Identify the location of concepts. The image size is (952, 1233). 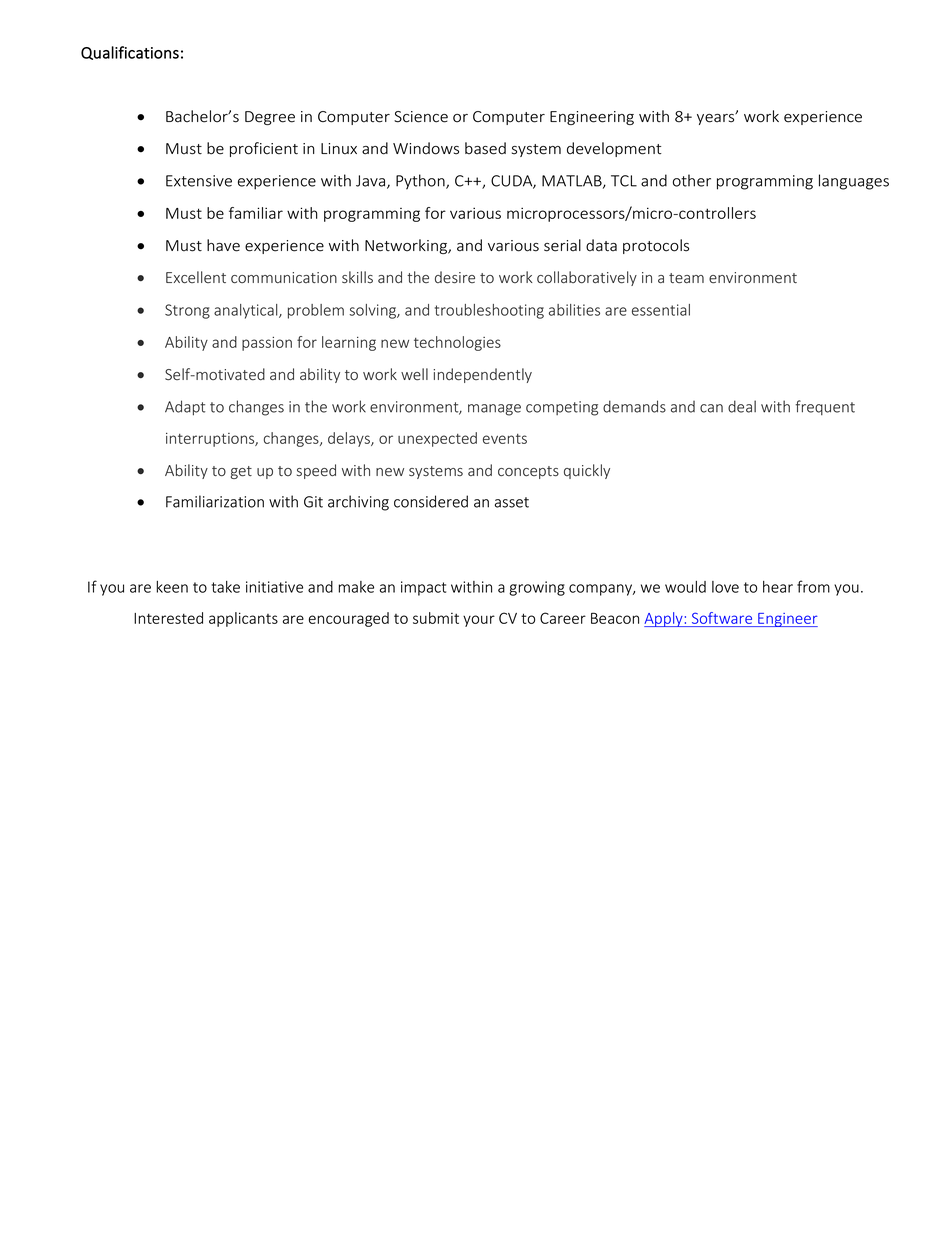
(528, 472).
